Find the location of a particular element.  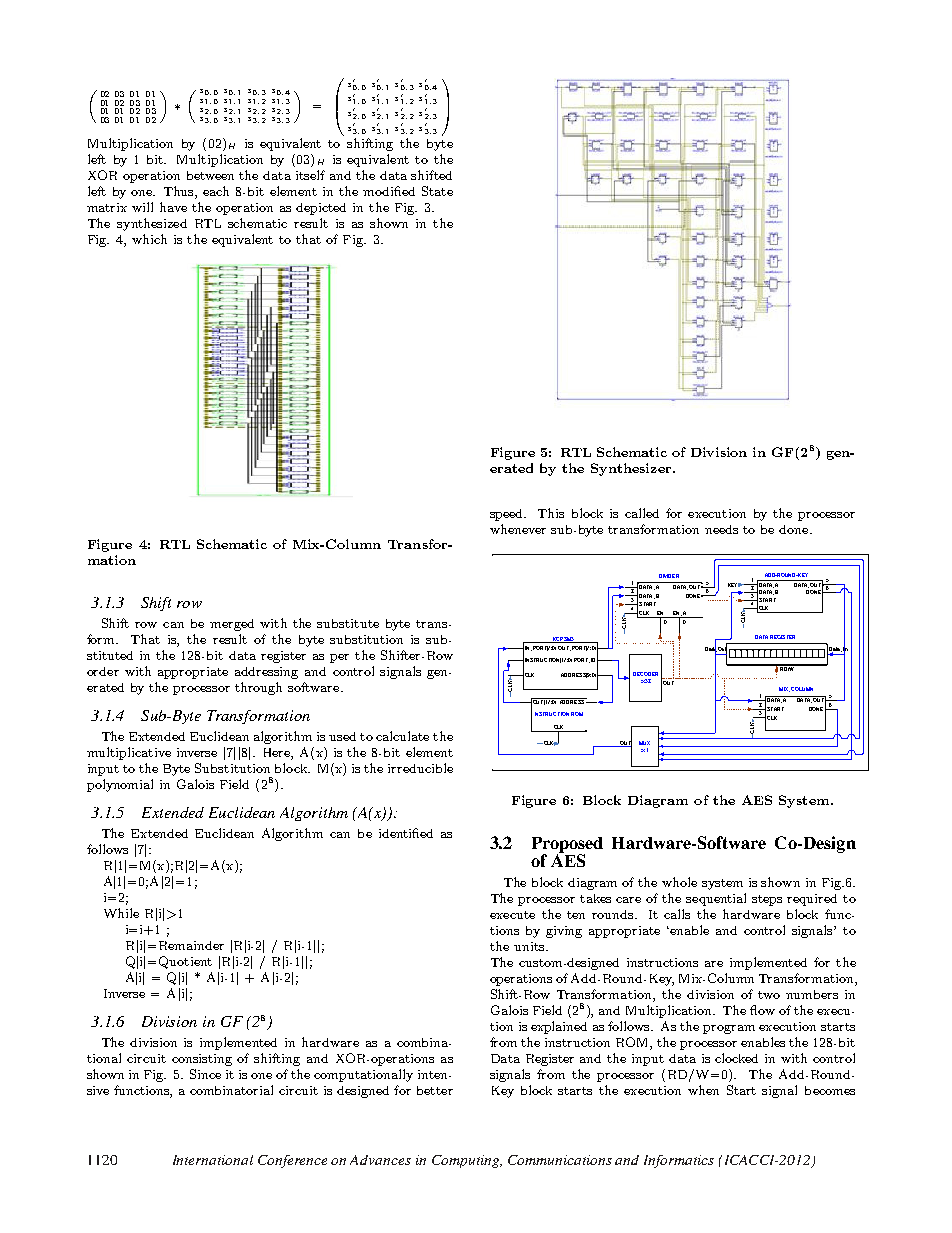

polynomial is located at coordinates (120, 785).
